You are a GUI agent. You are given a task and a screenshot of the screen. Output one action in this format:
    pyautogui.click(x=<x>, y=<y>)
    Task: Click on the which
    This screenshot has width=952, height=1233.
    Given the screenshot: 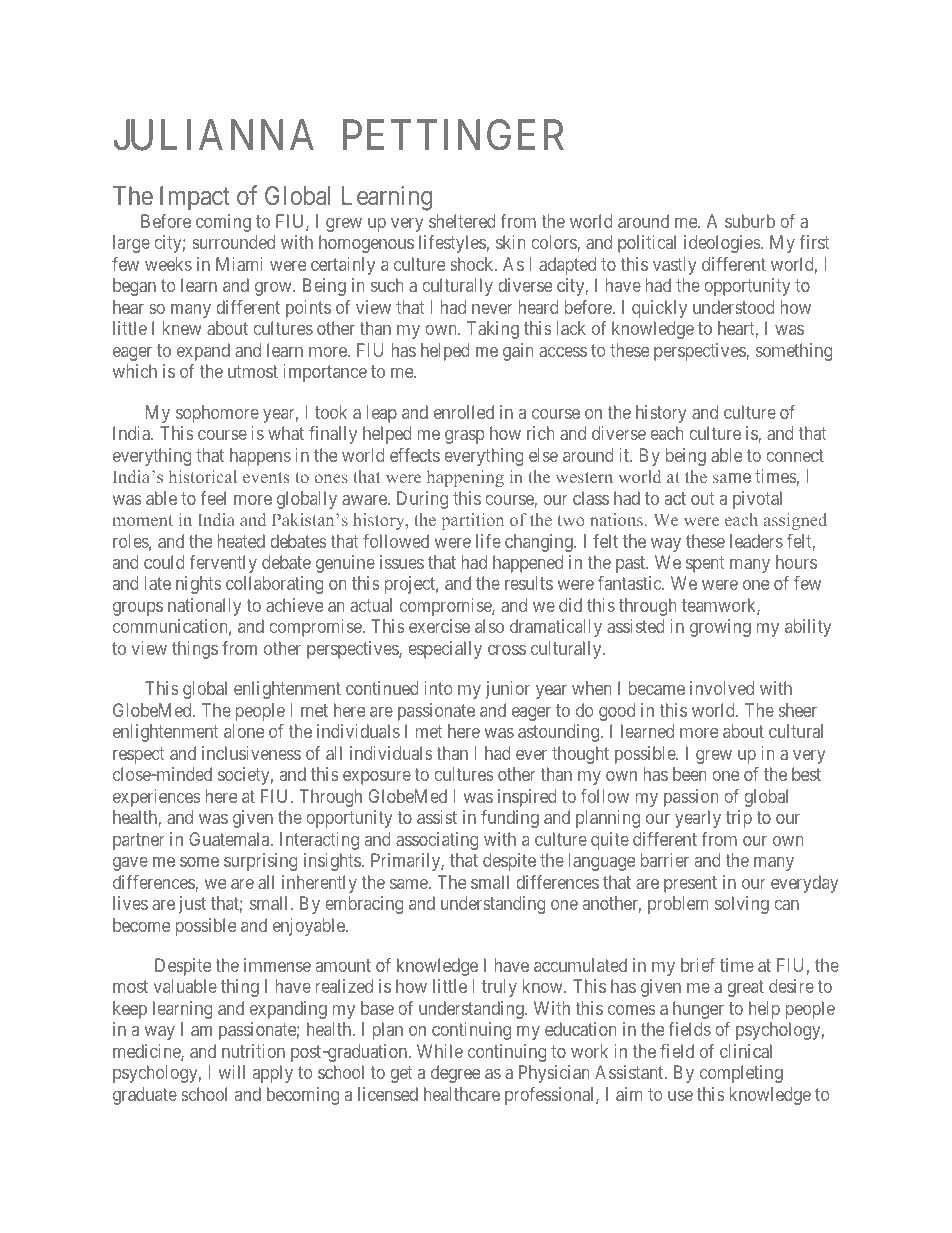 What is the action you would take?
    pyautogui.click(x=135, y=371)
